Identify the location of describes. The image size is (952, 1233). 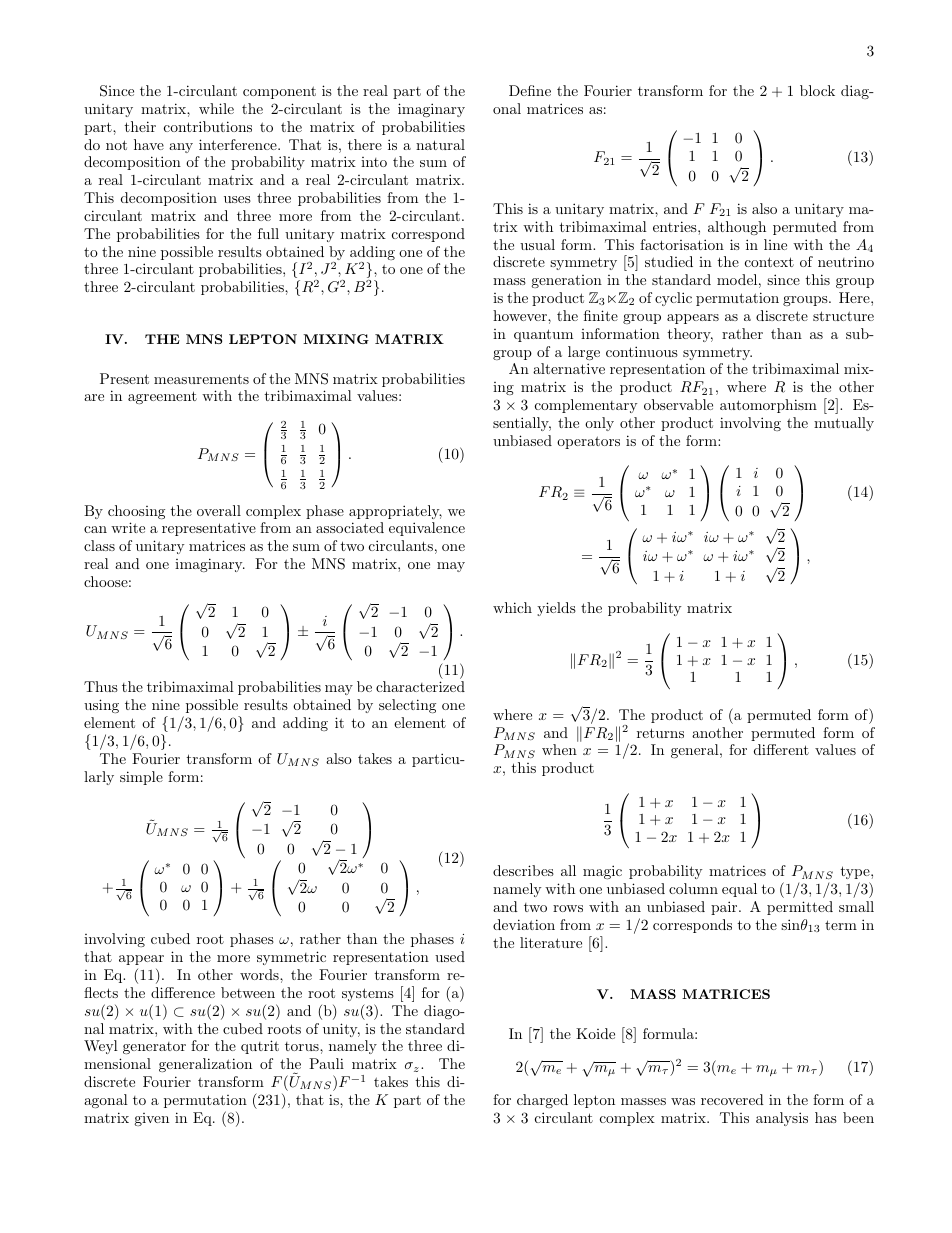
(523, 870).
